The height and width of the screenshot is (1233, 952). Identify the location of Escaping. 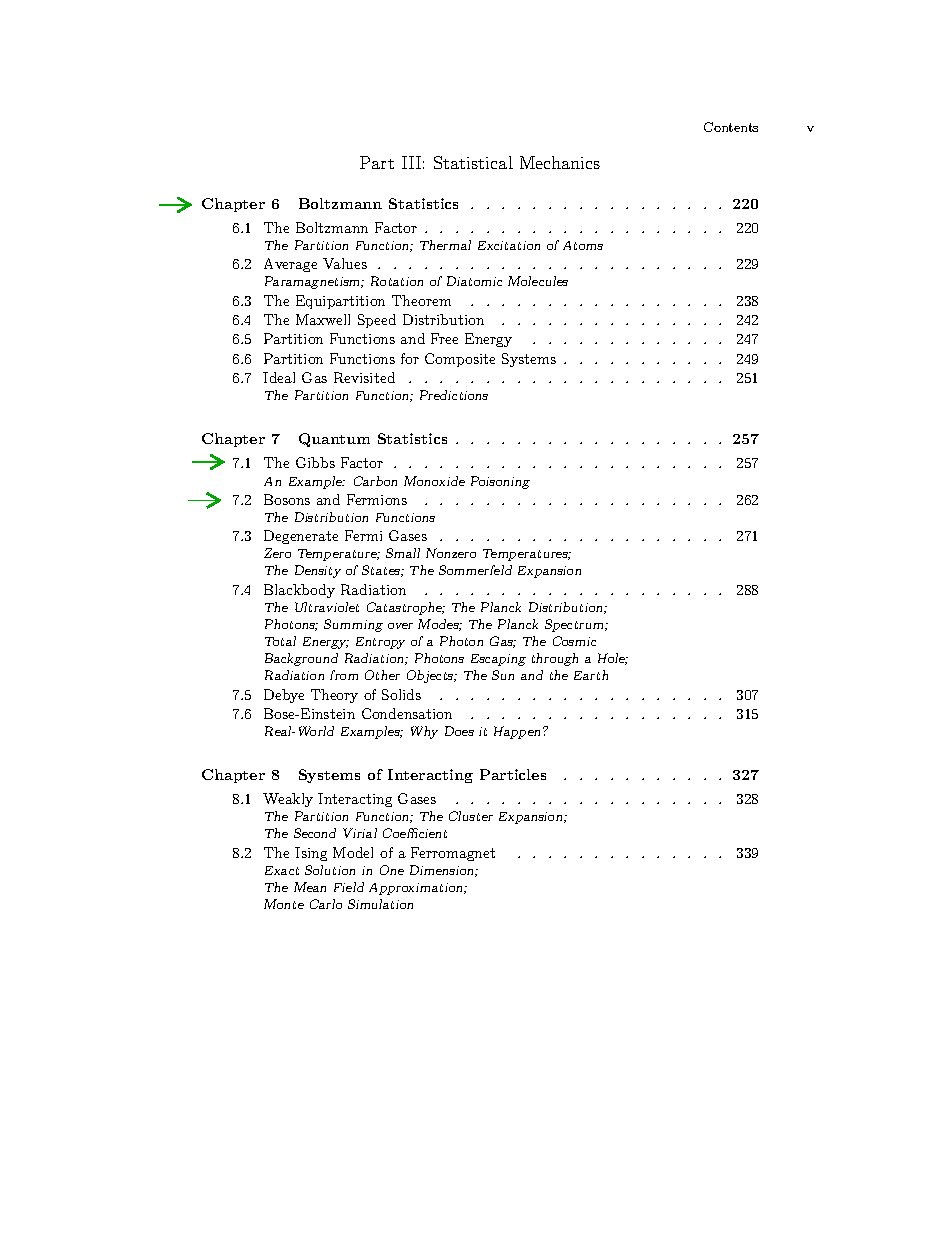
(498, 660).
